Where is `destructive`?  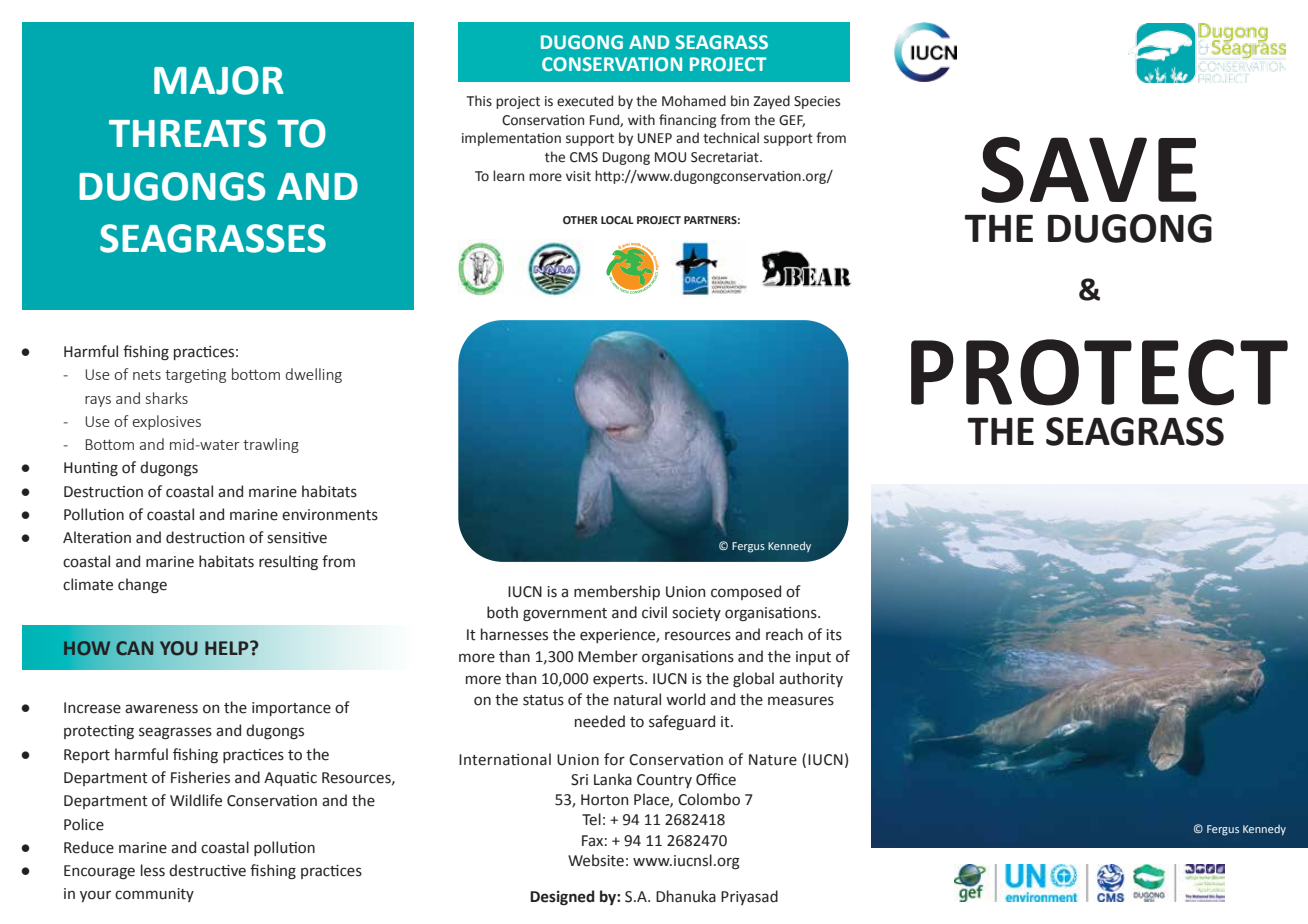 destructive is located at coordinates (207, 870).
